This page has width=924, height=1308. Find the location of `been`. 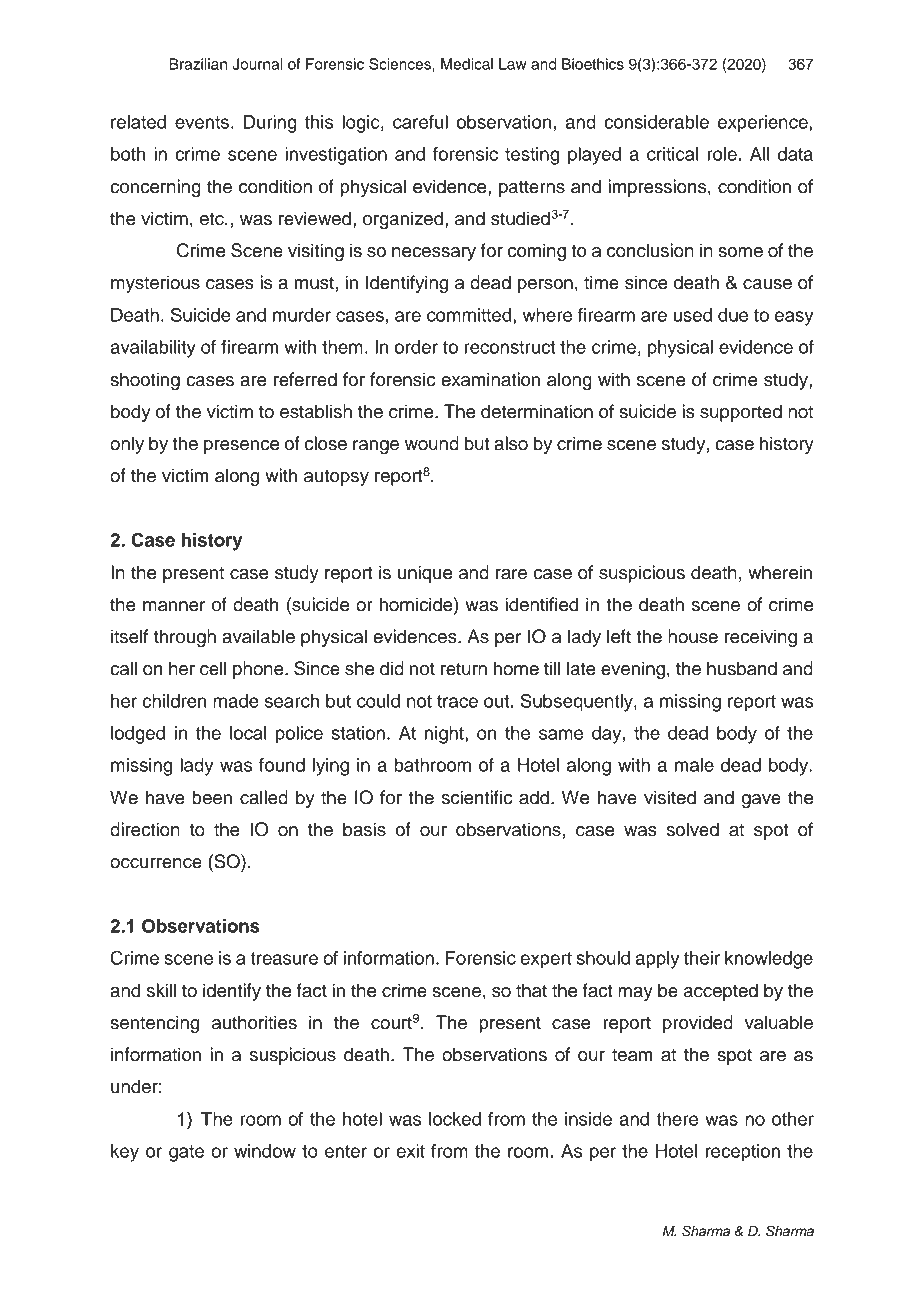

been is located at coordinates (212, 797).
